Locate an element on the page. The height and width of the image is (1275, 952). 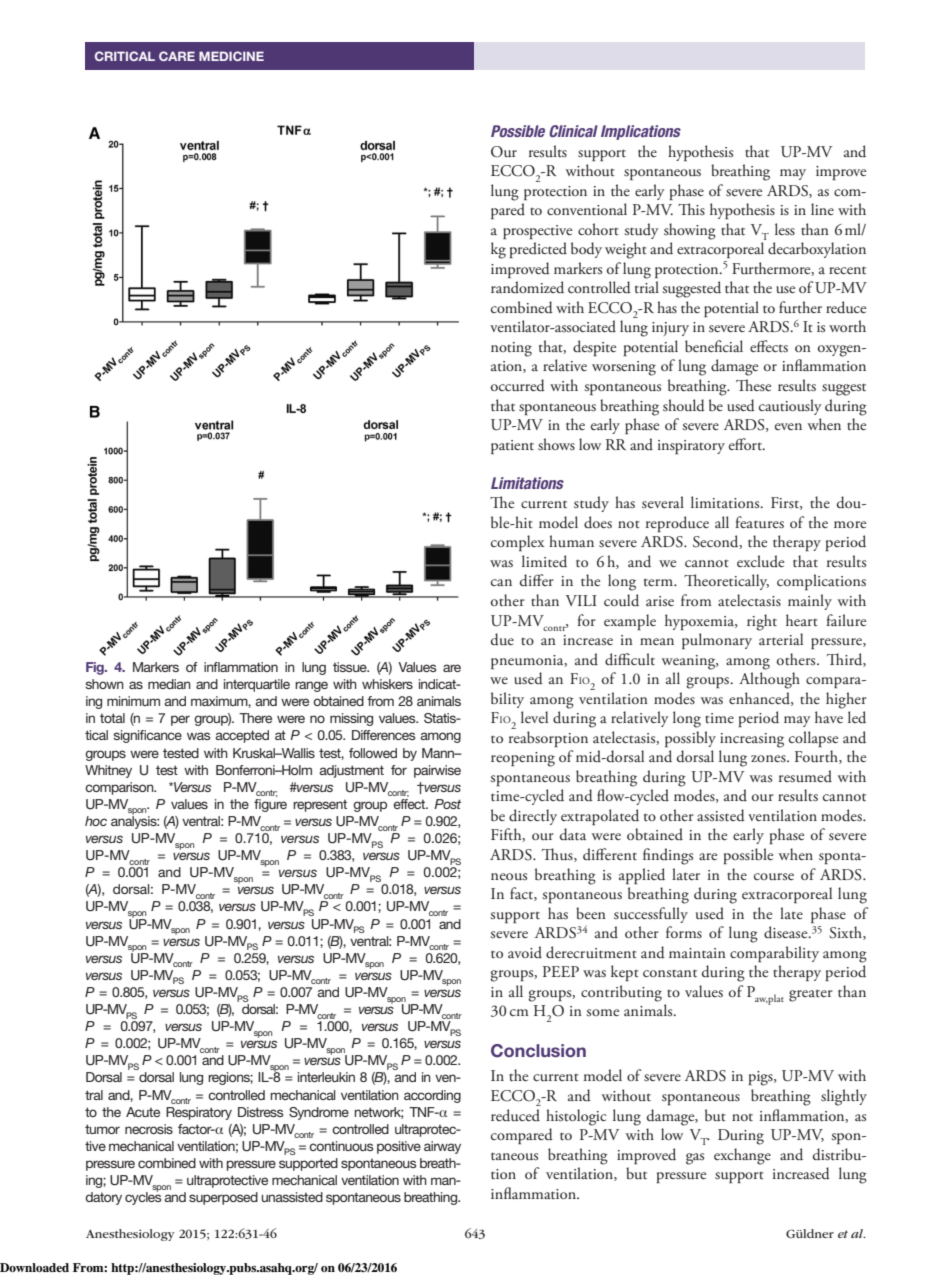
This is located at coordinates (691, 209).
